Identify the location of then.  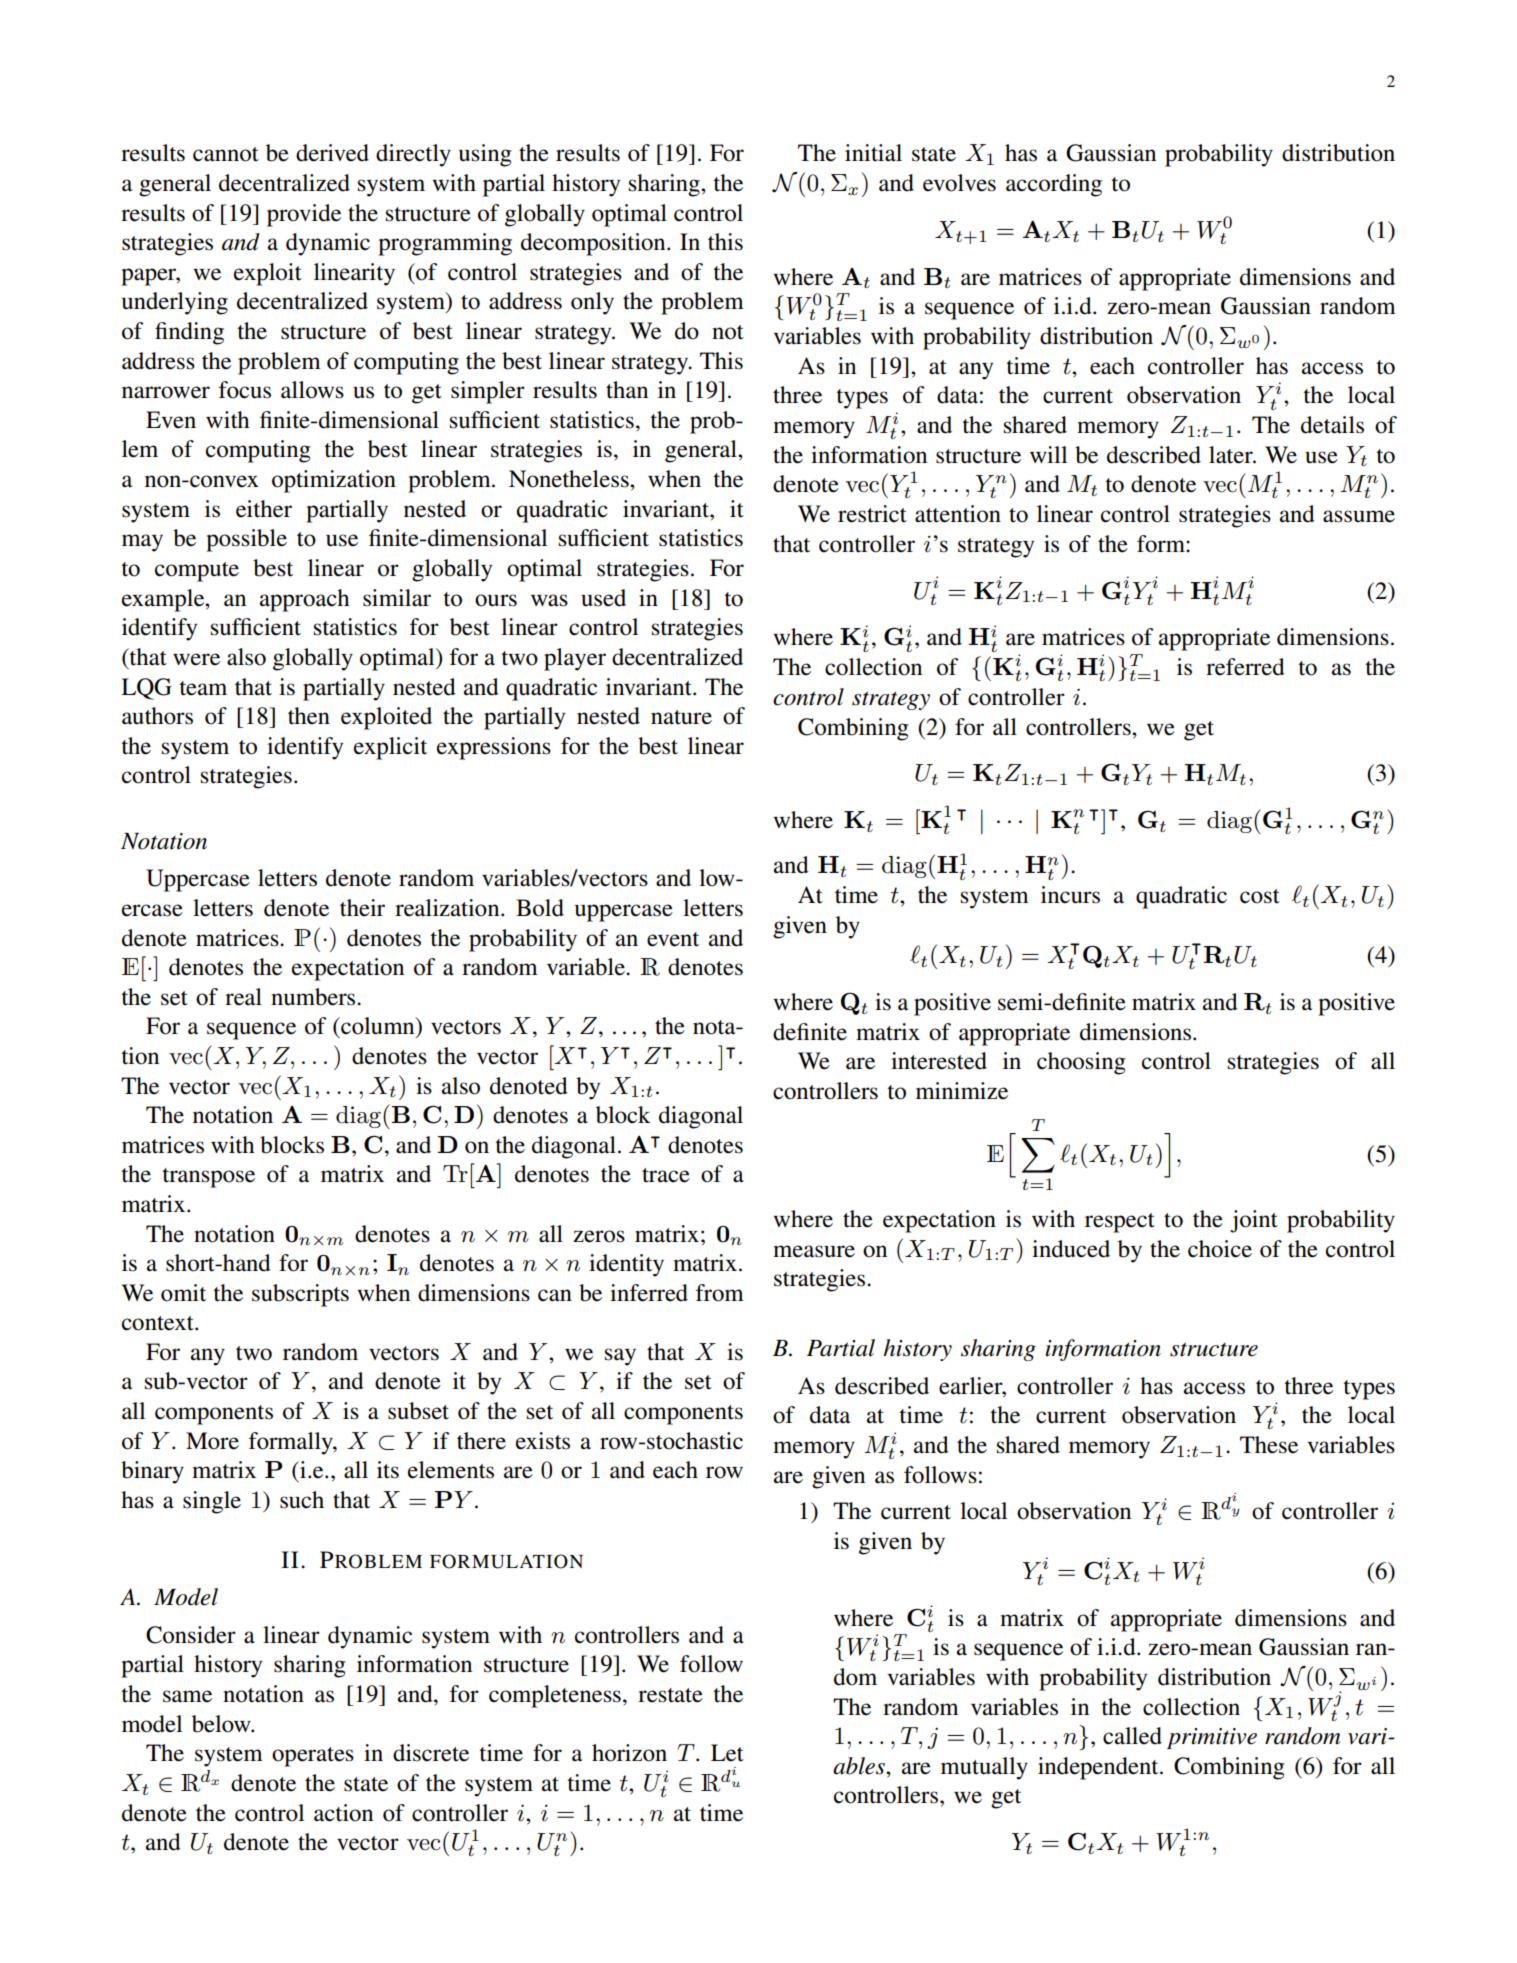
(309, 716).
